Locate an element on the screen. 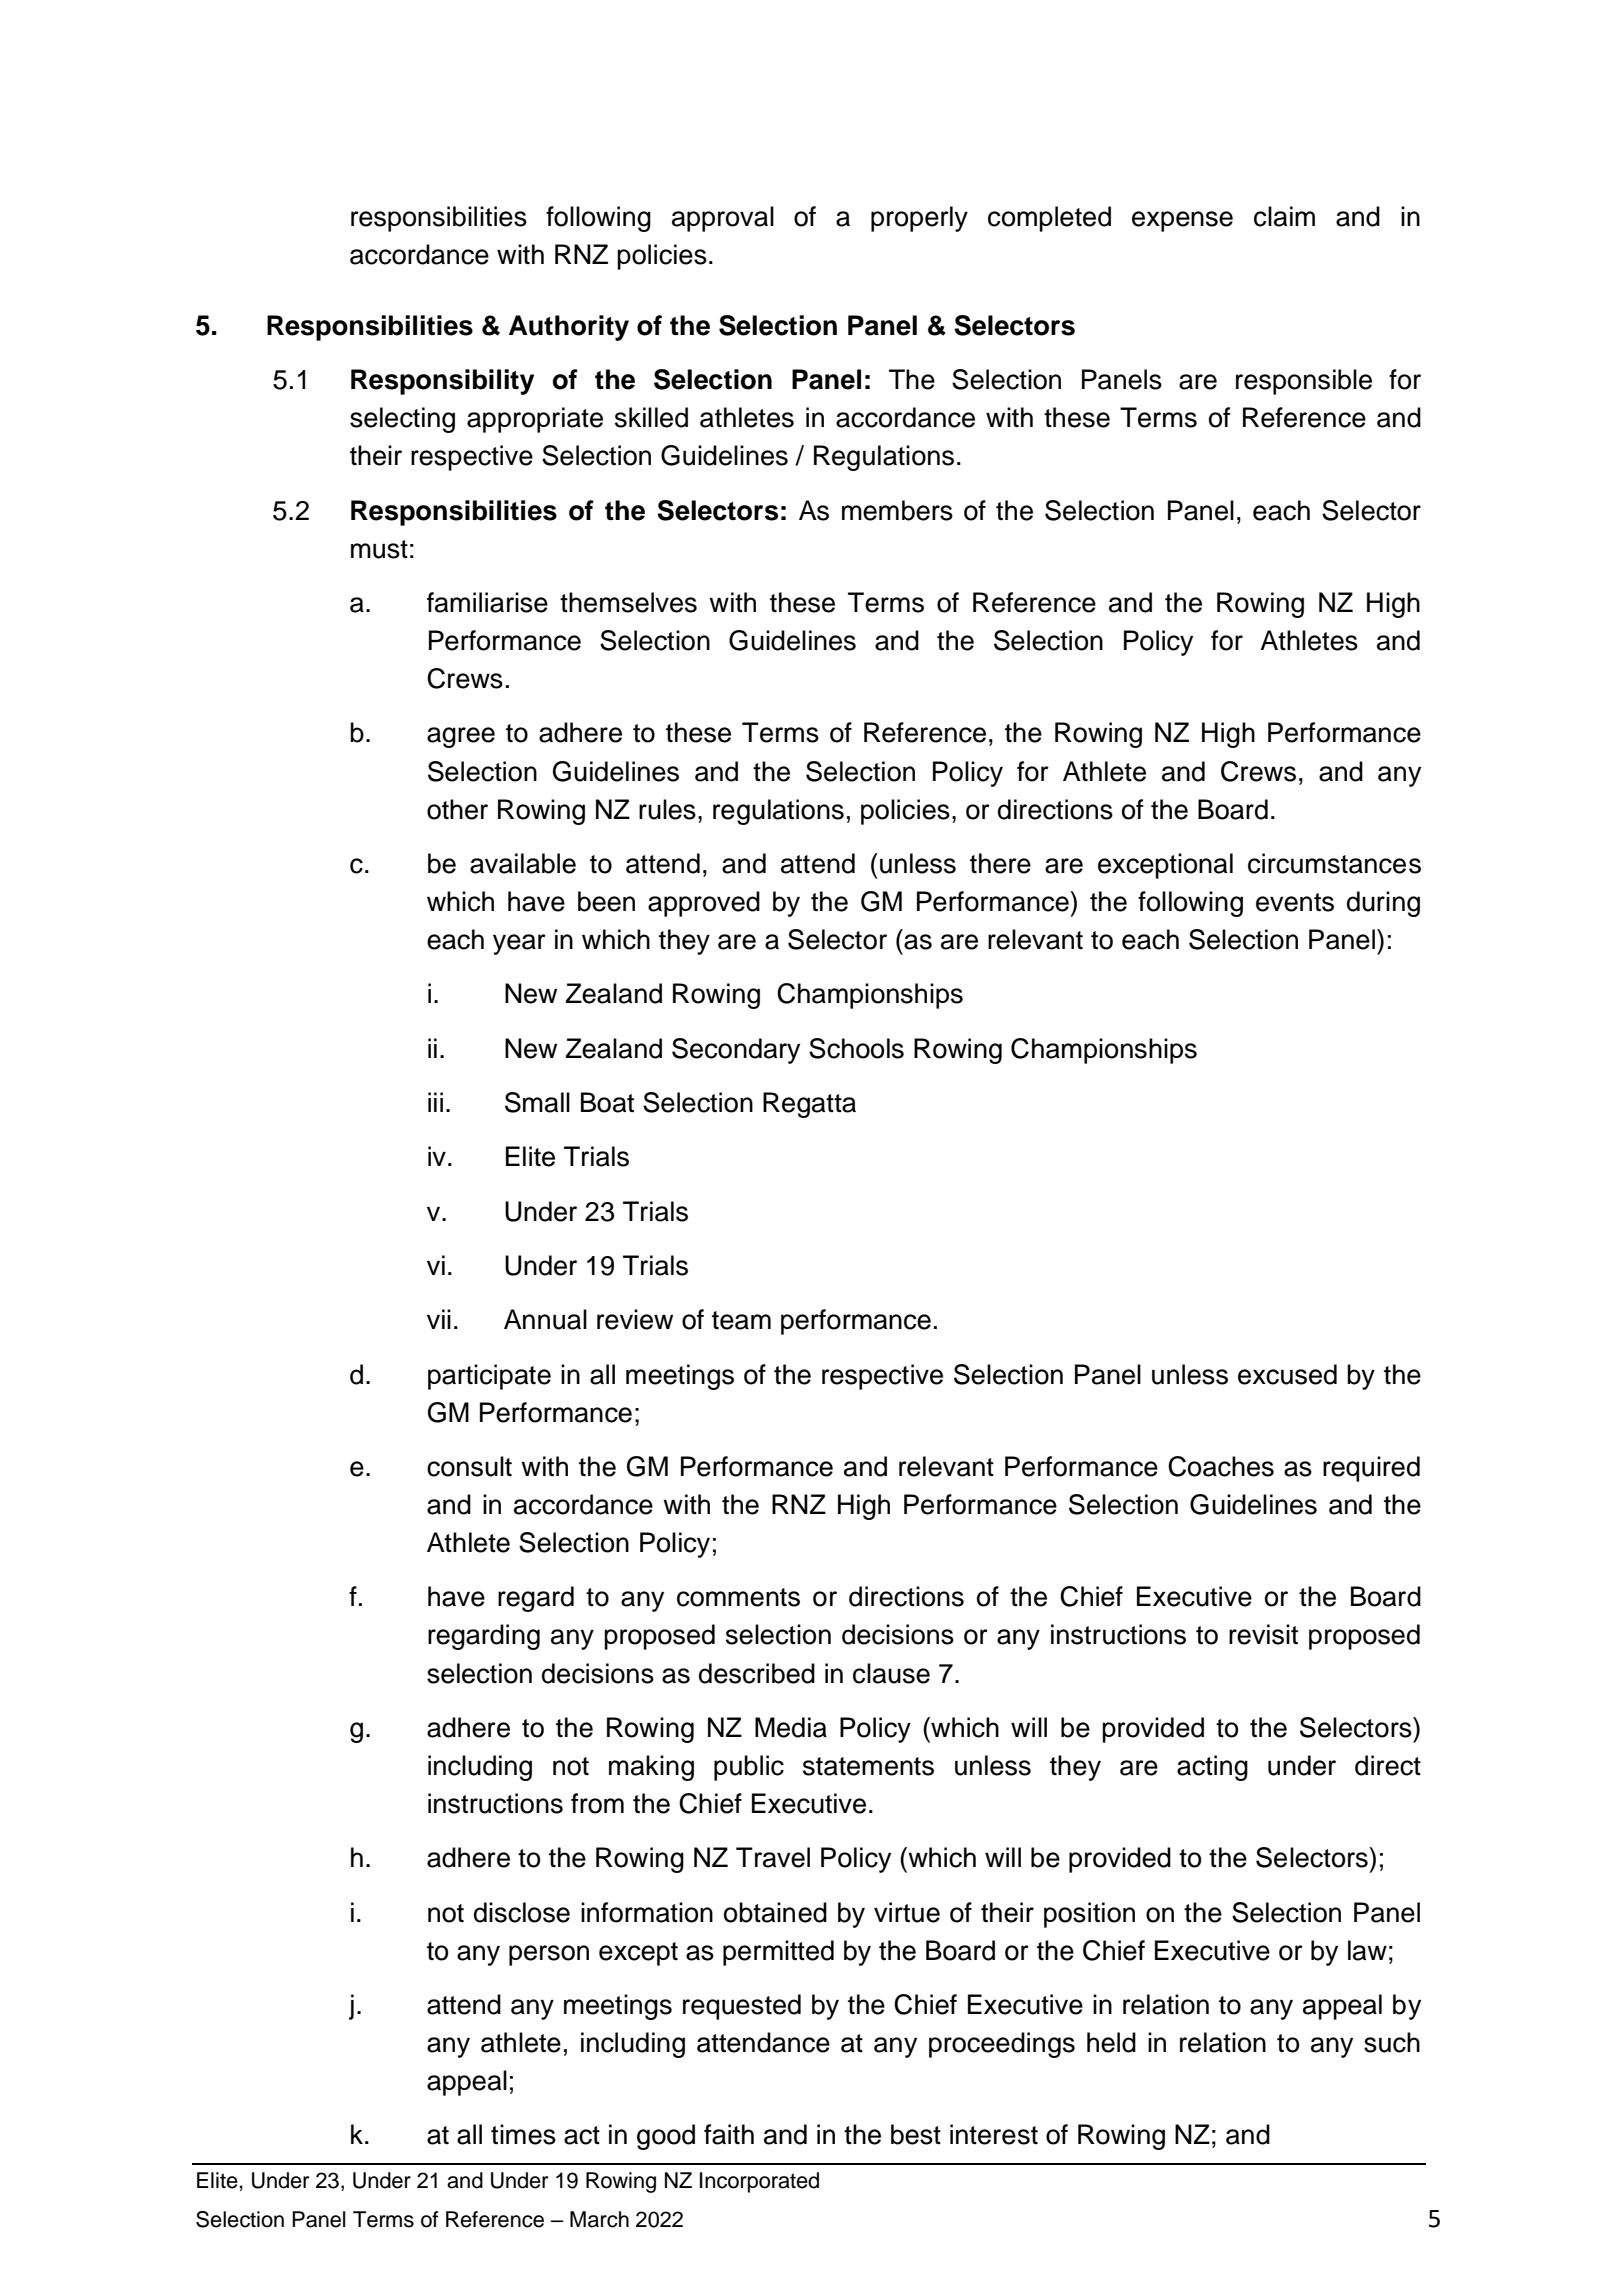 Image resolution: width=1617 pixels, height=2287 pixels. times is located at coordinates (523, 2134).
